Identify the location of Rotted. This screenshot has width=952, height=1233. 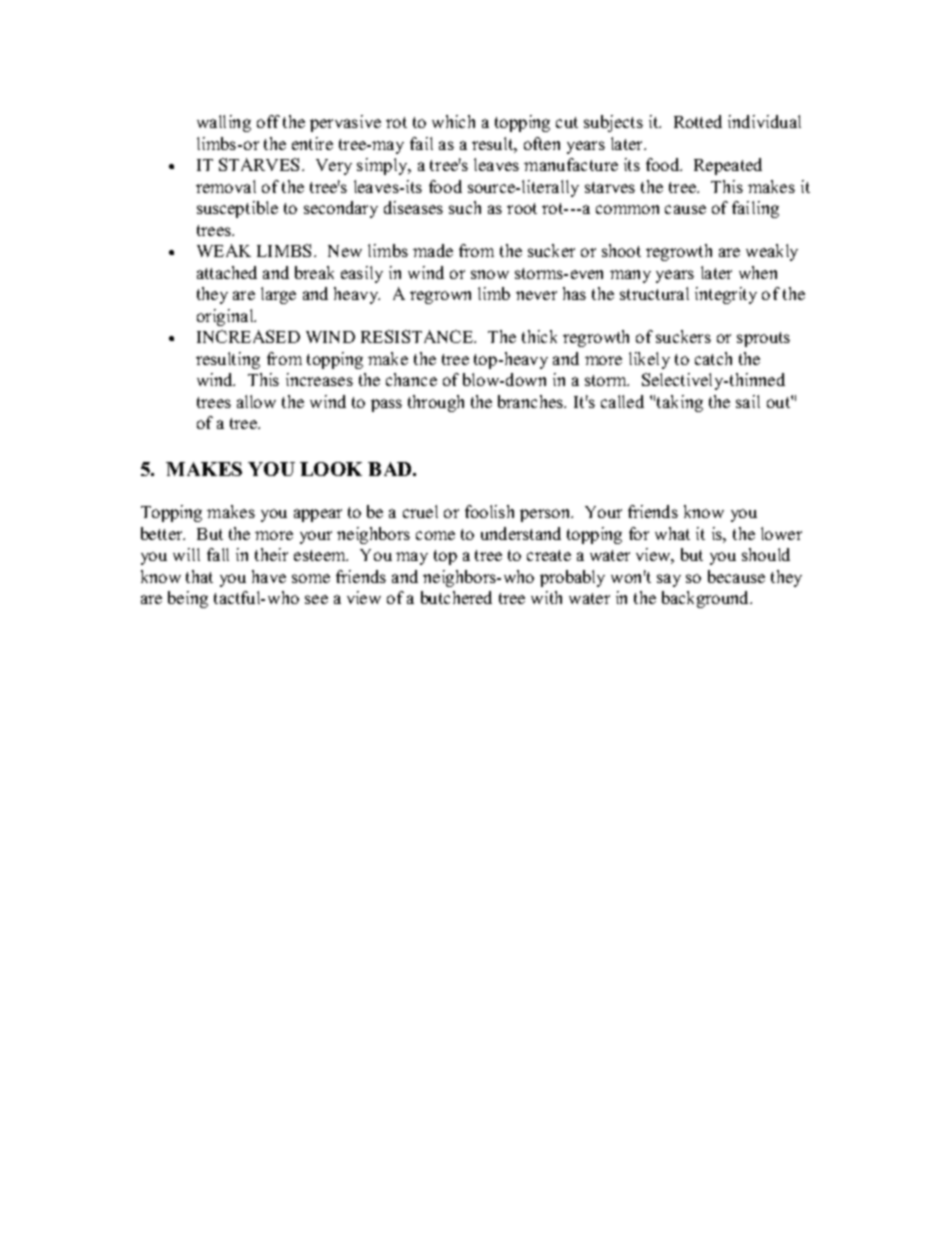
(698, 121).
